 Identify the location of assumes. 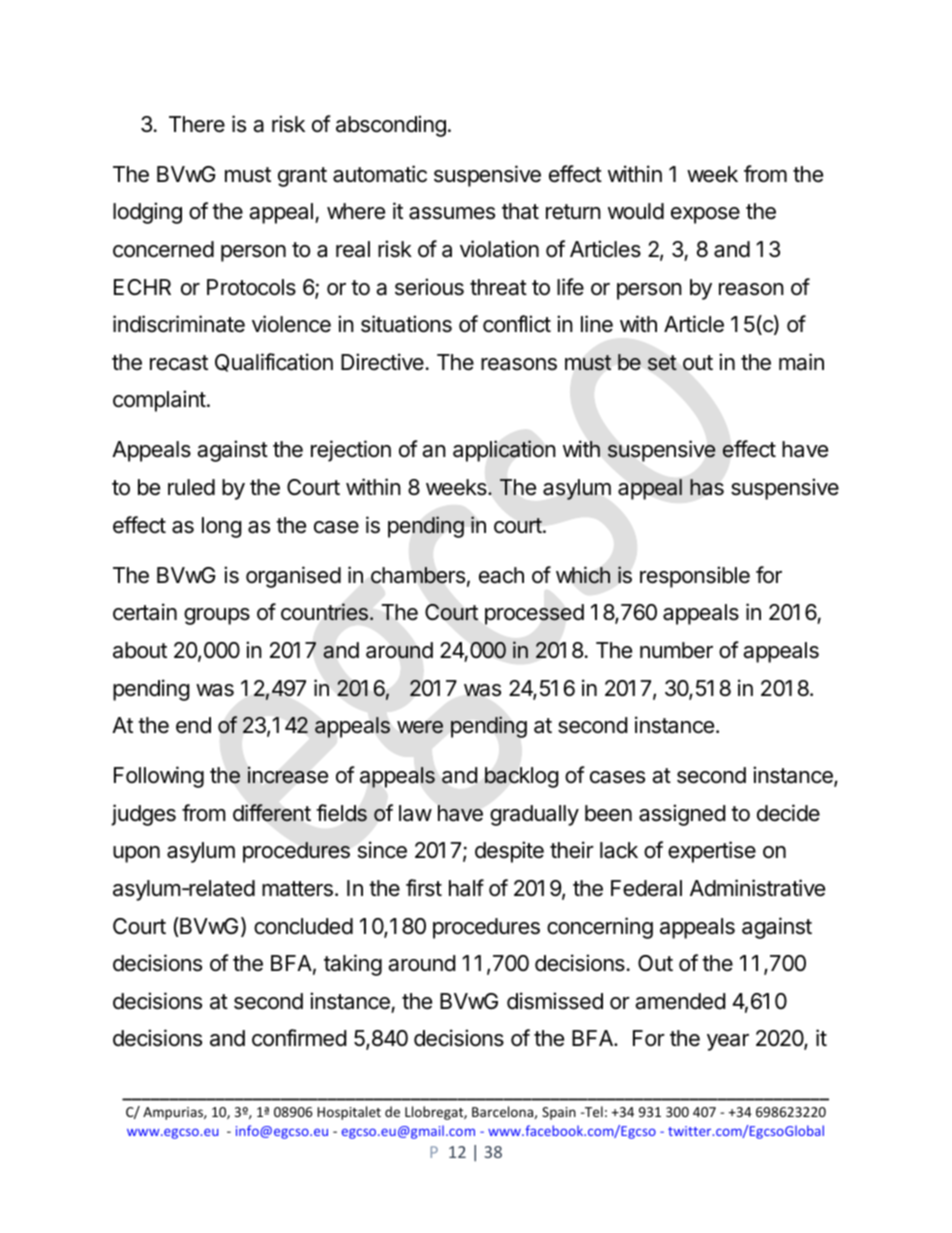
(452, 213).
